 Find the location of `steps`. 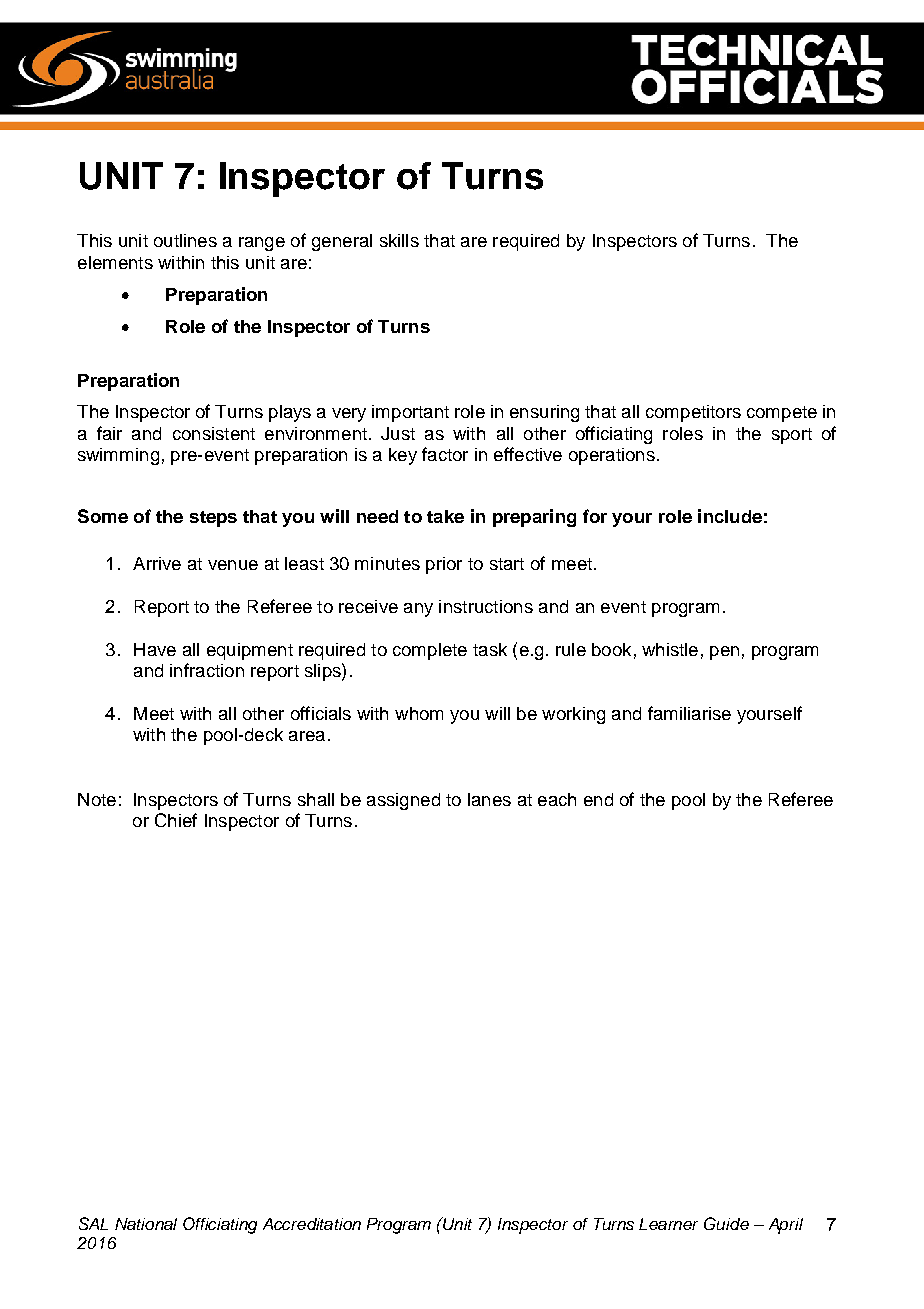

steps is located at coordinates (213, 519).
